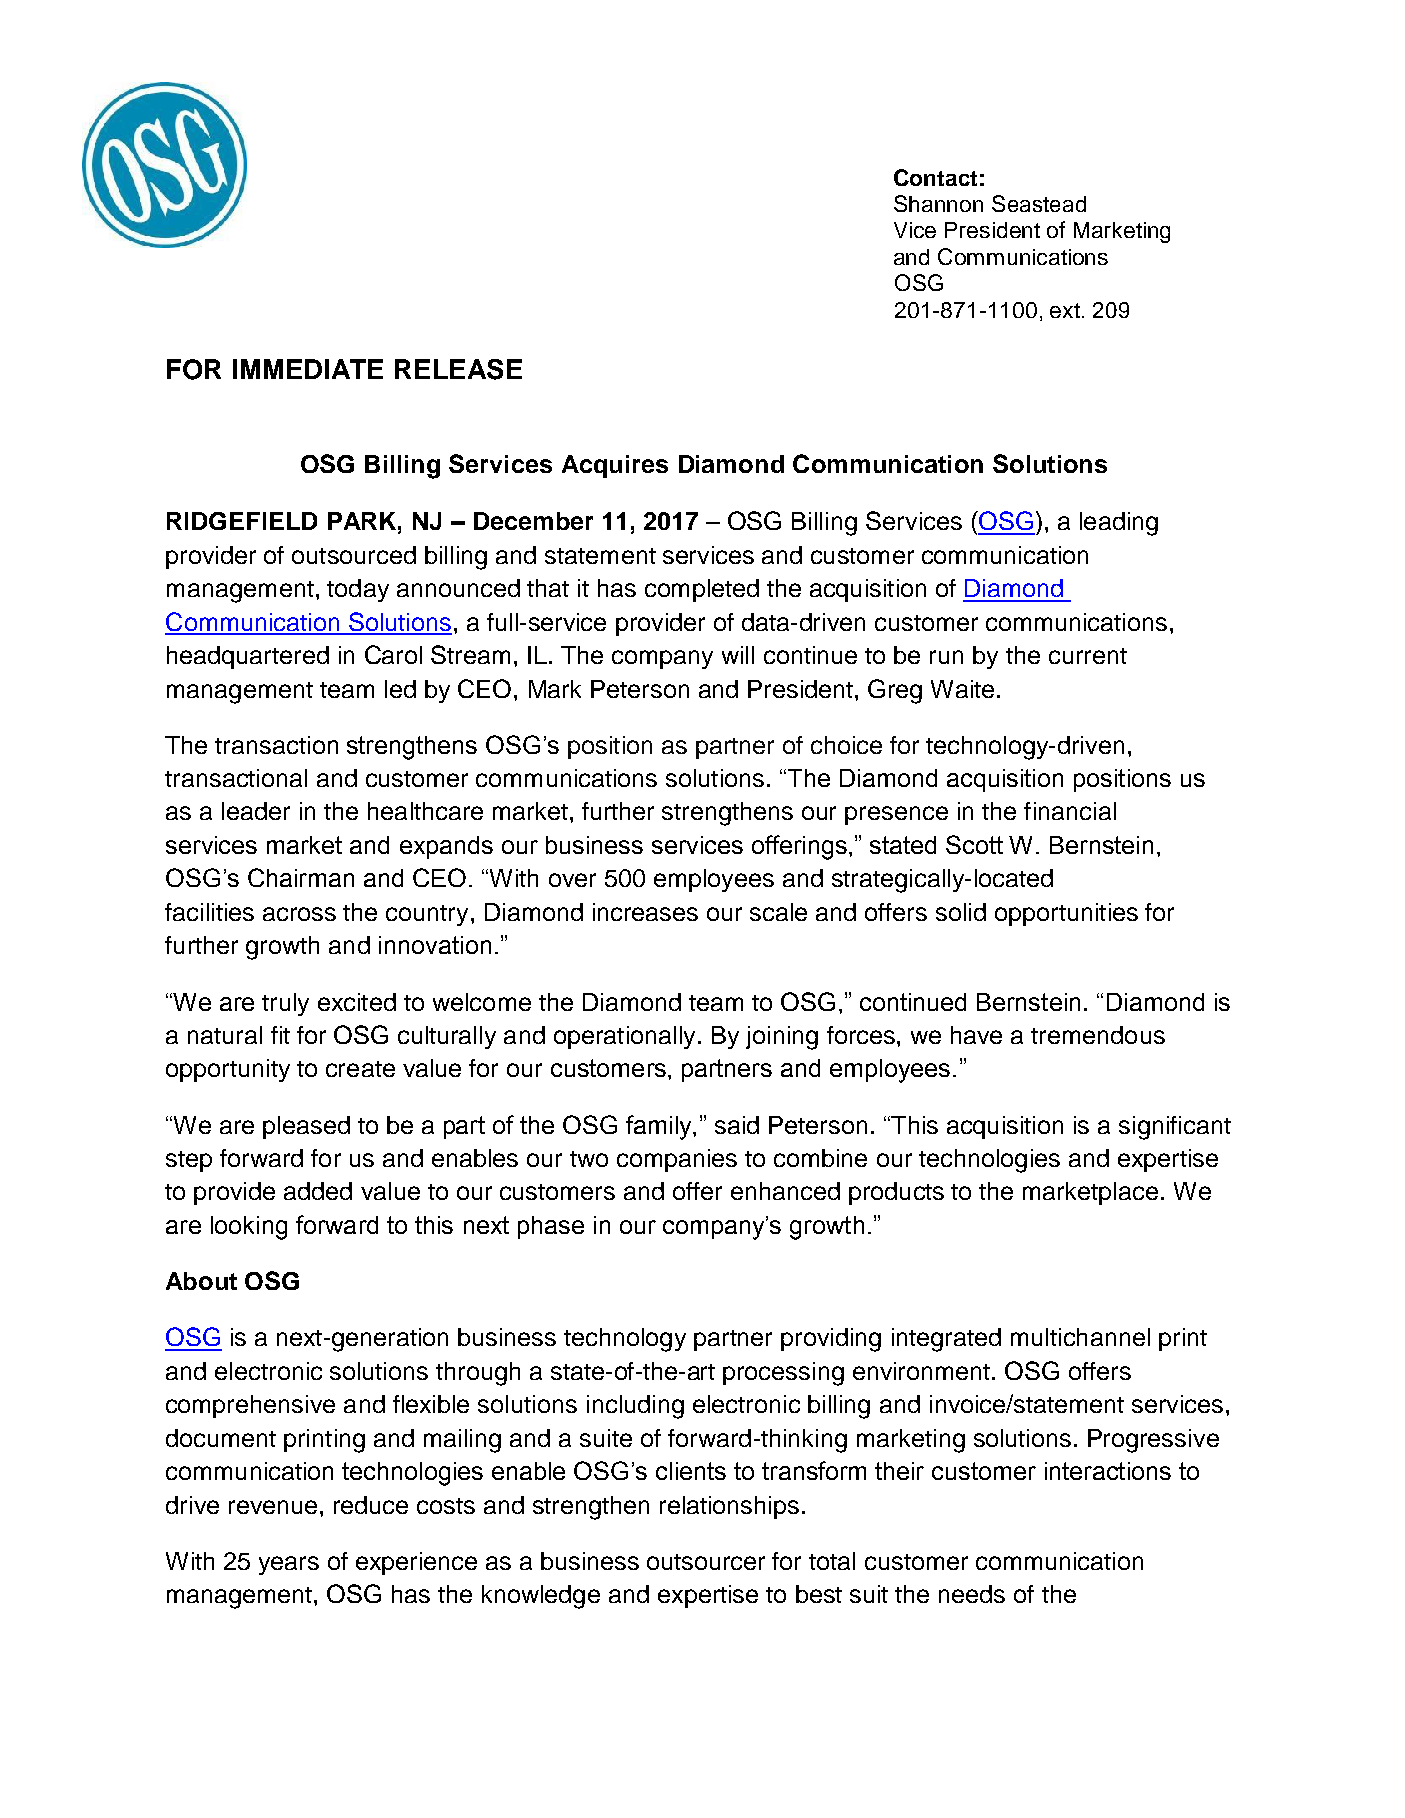 The height and width of the page is (1818, 1405). I want to click on Shannon, so click(938, 203).
